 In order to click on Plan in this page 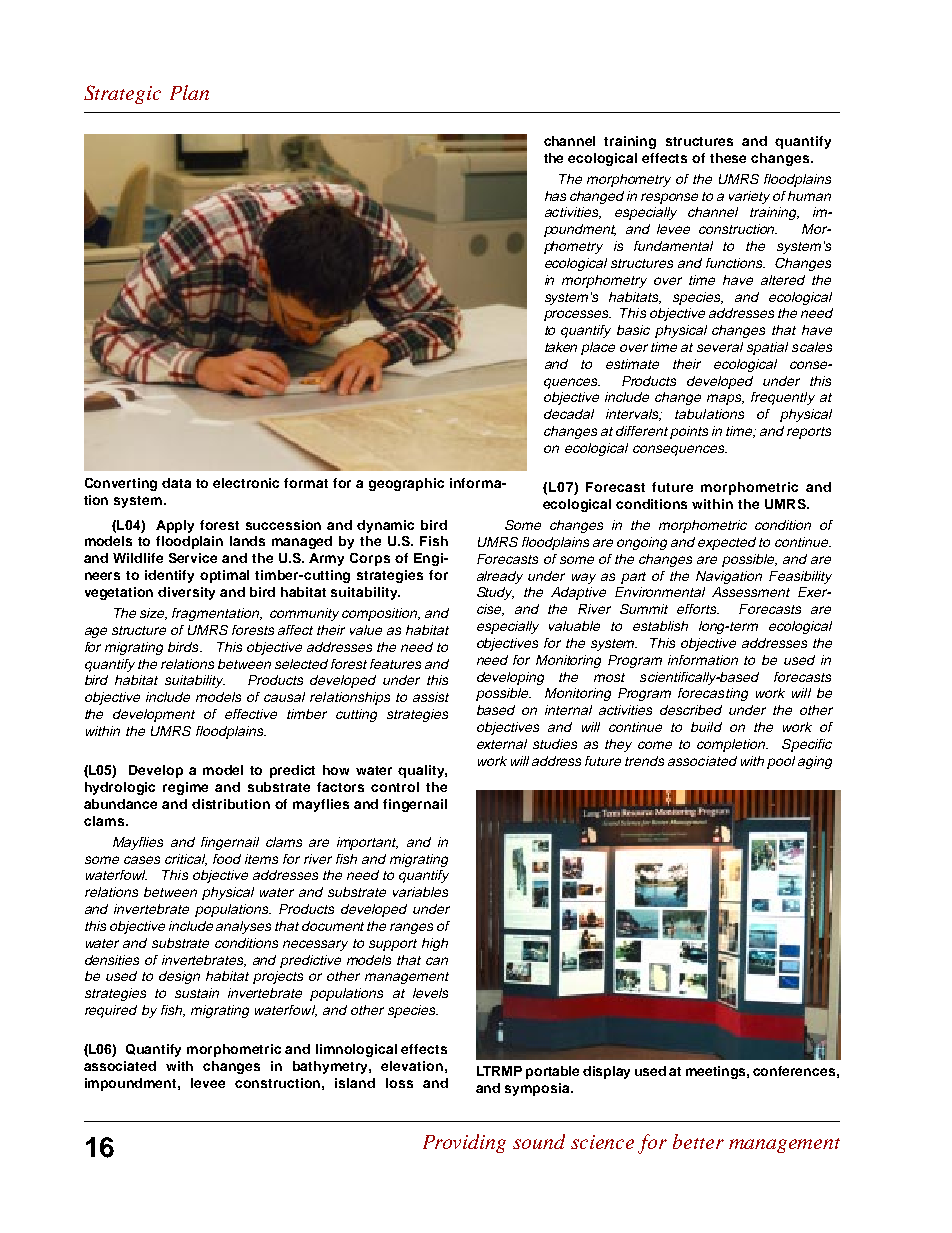, I will do `click(189, 92)`.
